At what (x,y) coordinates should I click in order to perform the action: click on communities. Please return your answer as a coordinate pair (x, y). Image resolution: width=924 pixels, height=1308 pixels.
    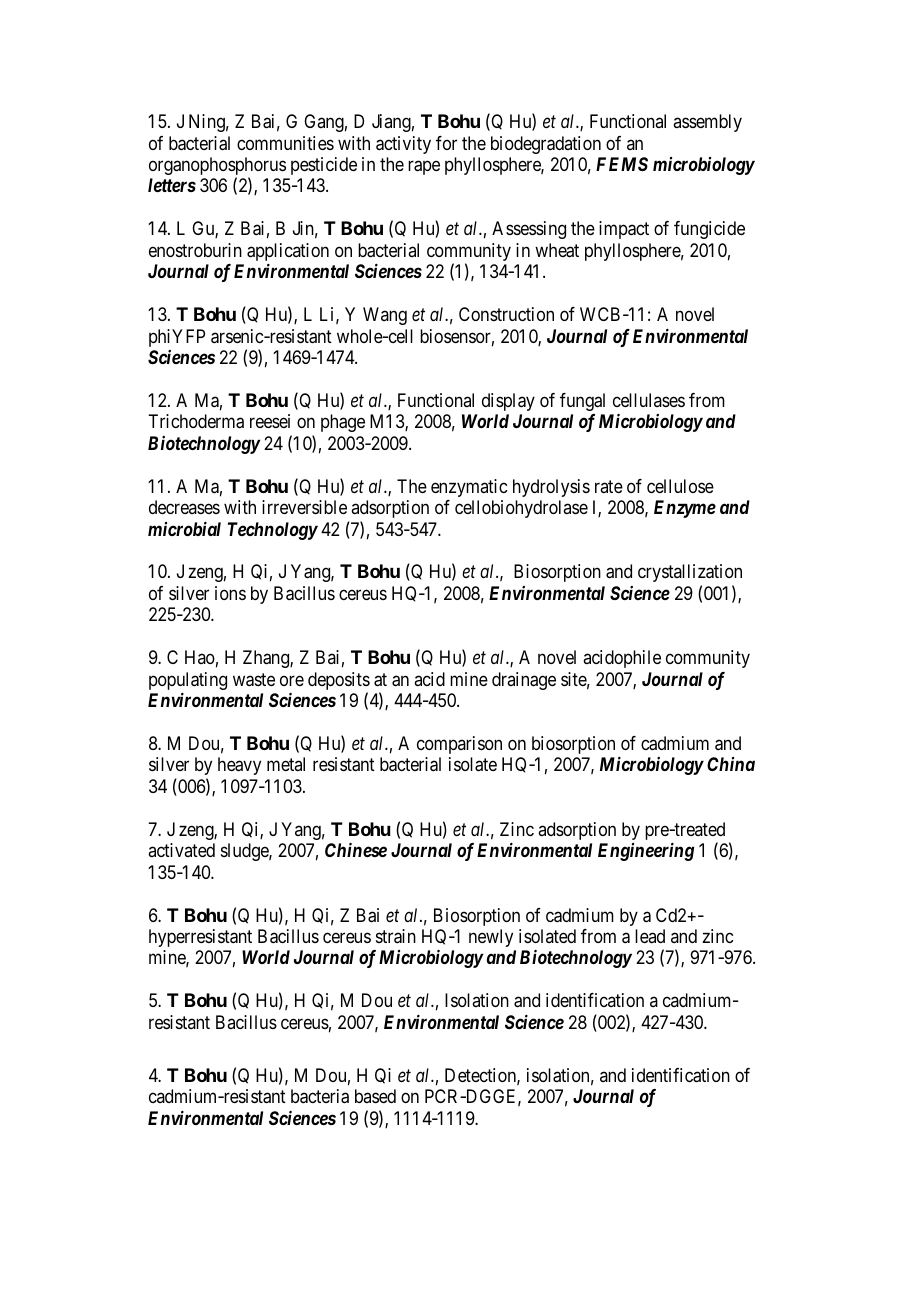
    Looking at the image, I should click on (285, 143).
